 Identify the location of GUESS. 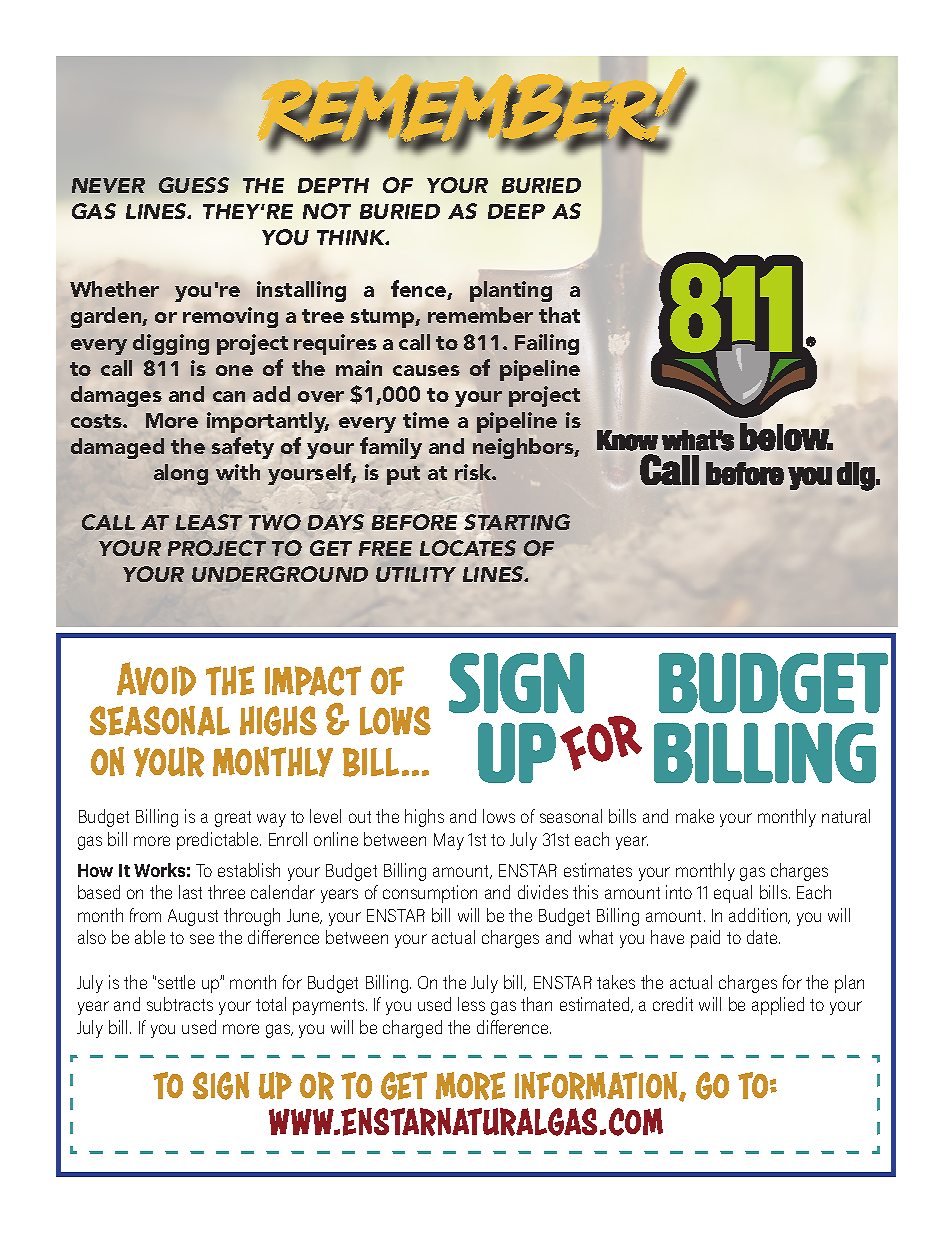
(194, 185).
